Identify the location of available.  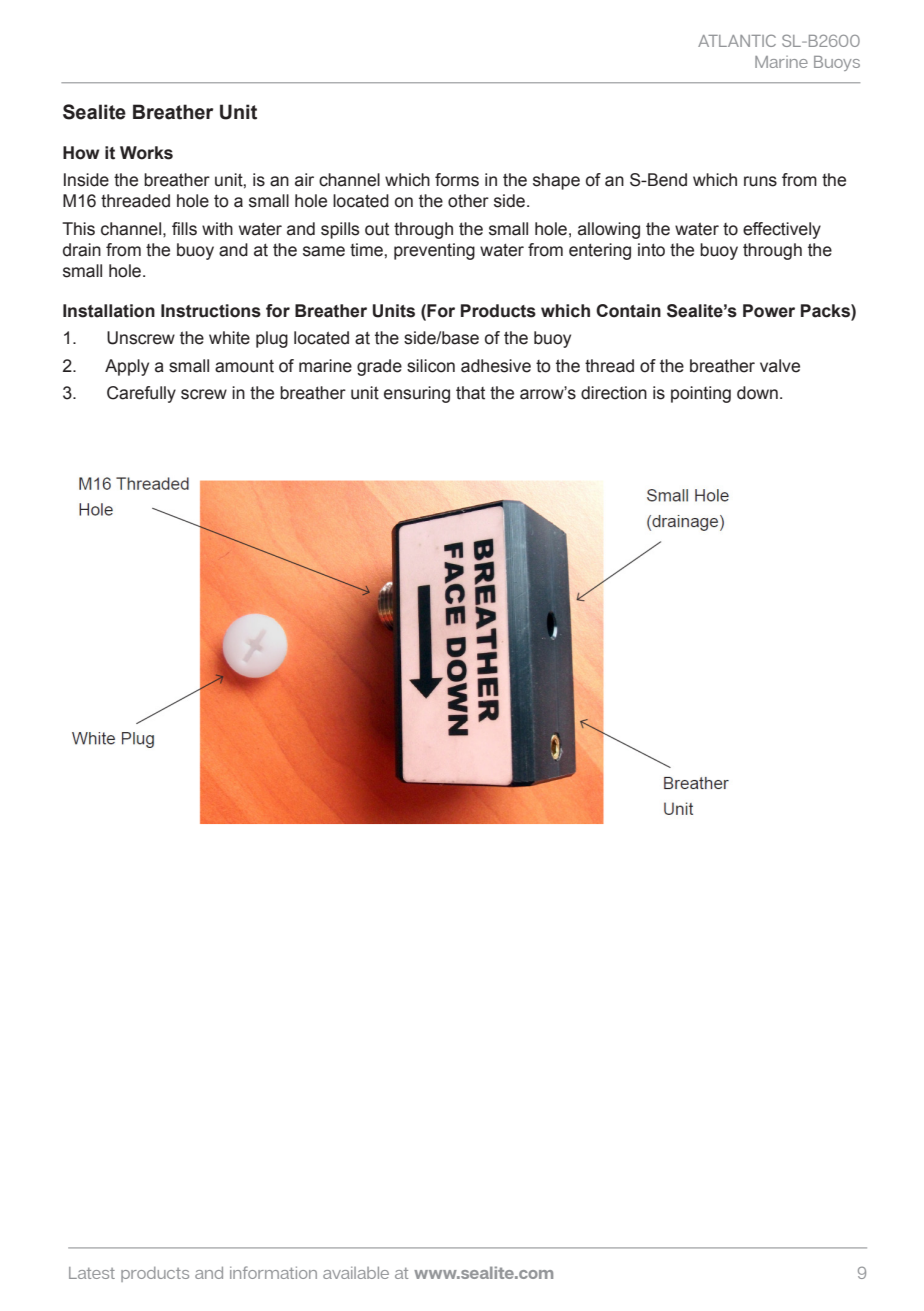
(356, 1273).
